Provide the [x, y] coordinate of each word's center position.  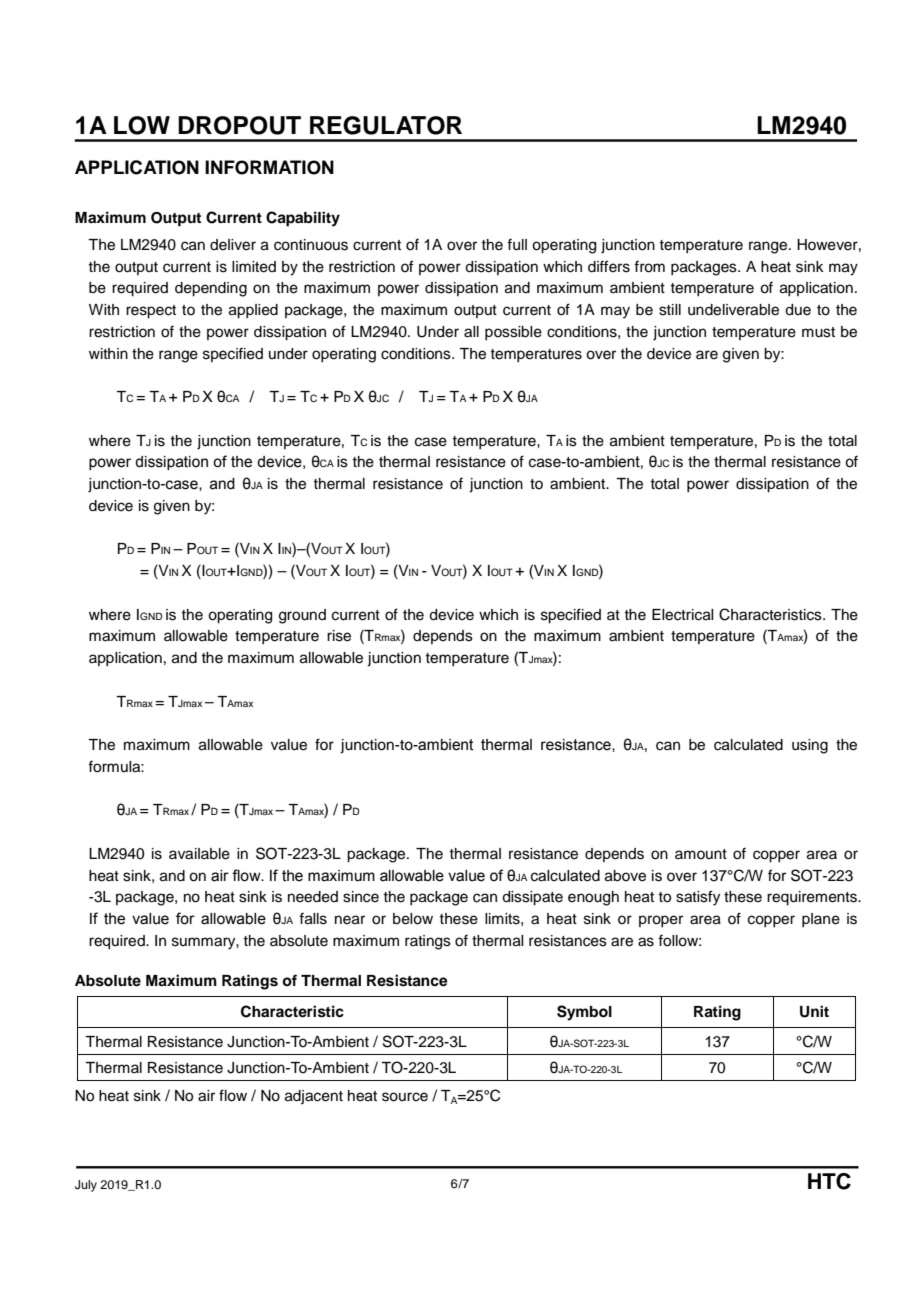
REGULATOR [386, 125]
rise [339, 636]
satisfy [698, 898]
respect [151, 312]
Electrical [682, 615]
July [86, 1186]
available [199, 854]
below [413, 919]
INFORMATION [269, 167]
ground [302, 616]
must [818, 332]
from [649, 266]
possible [513, 333]
